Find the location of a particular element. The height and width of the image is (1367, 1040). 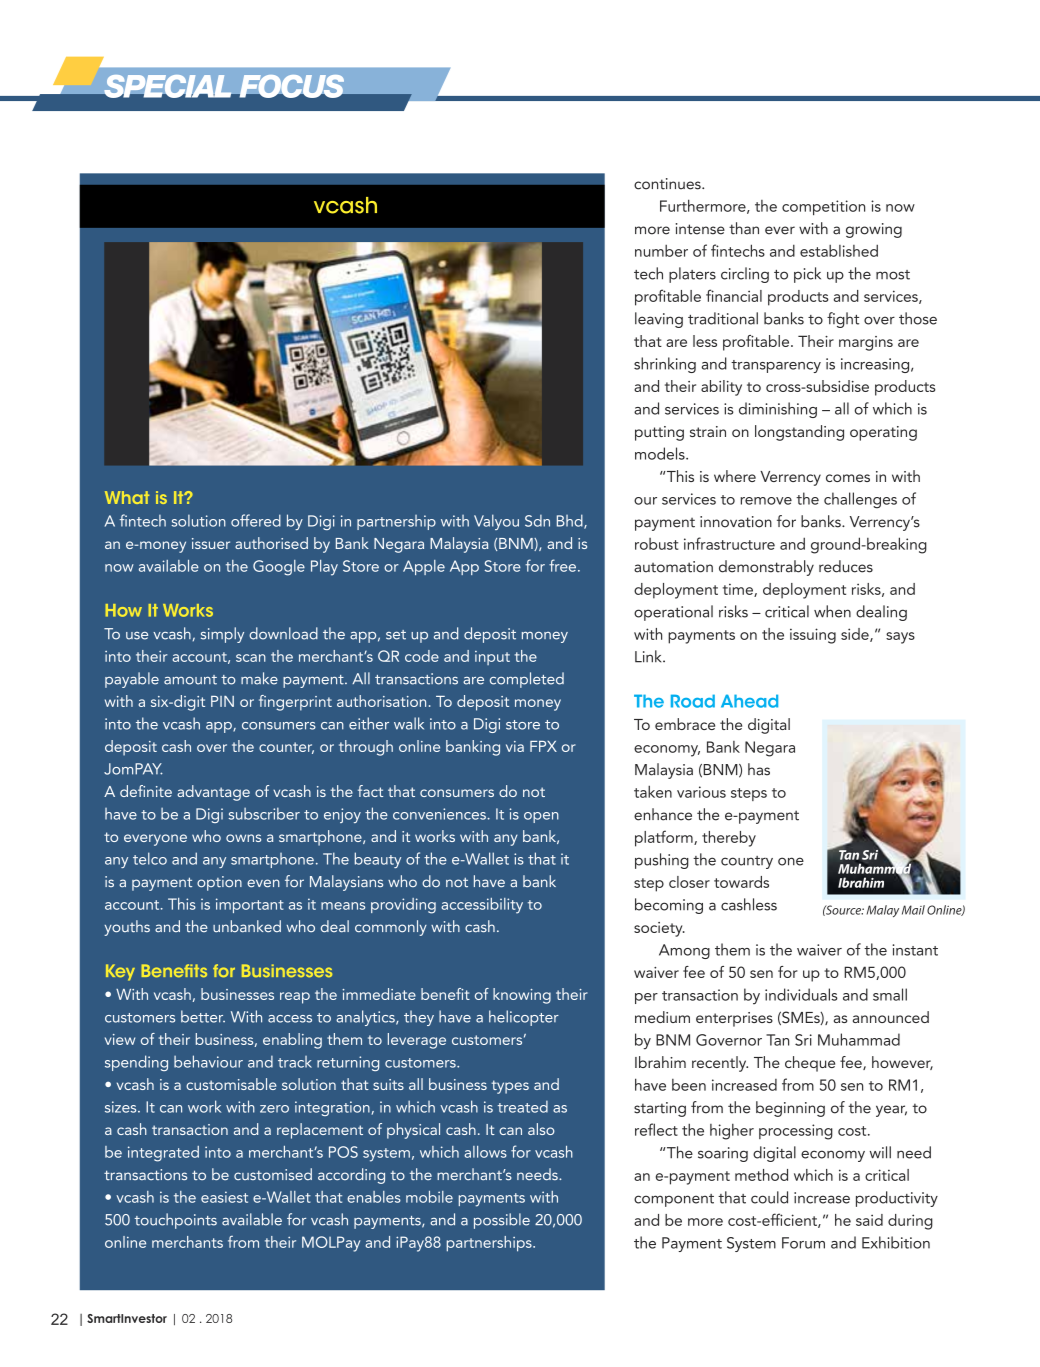

open is located at coordinates (541, 817).
